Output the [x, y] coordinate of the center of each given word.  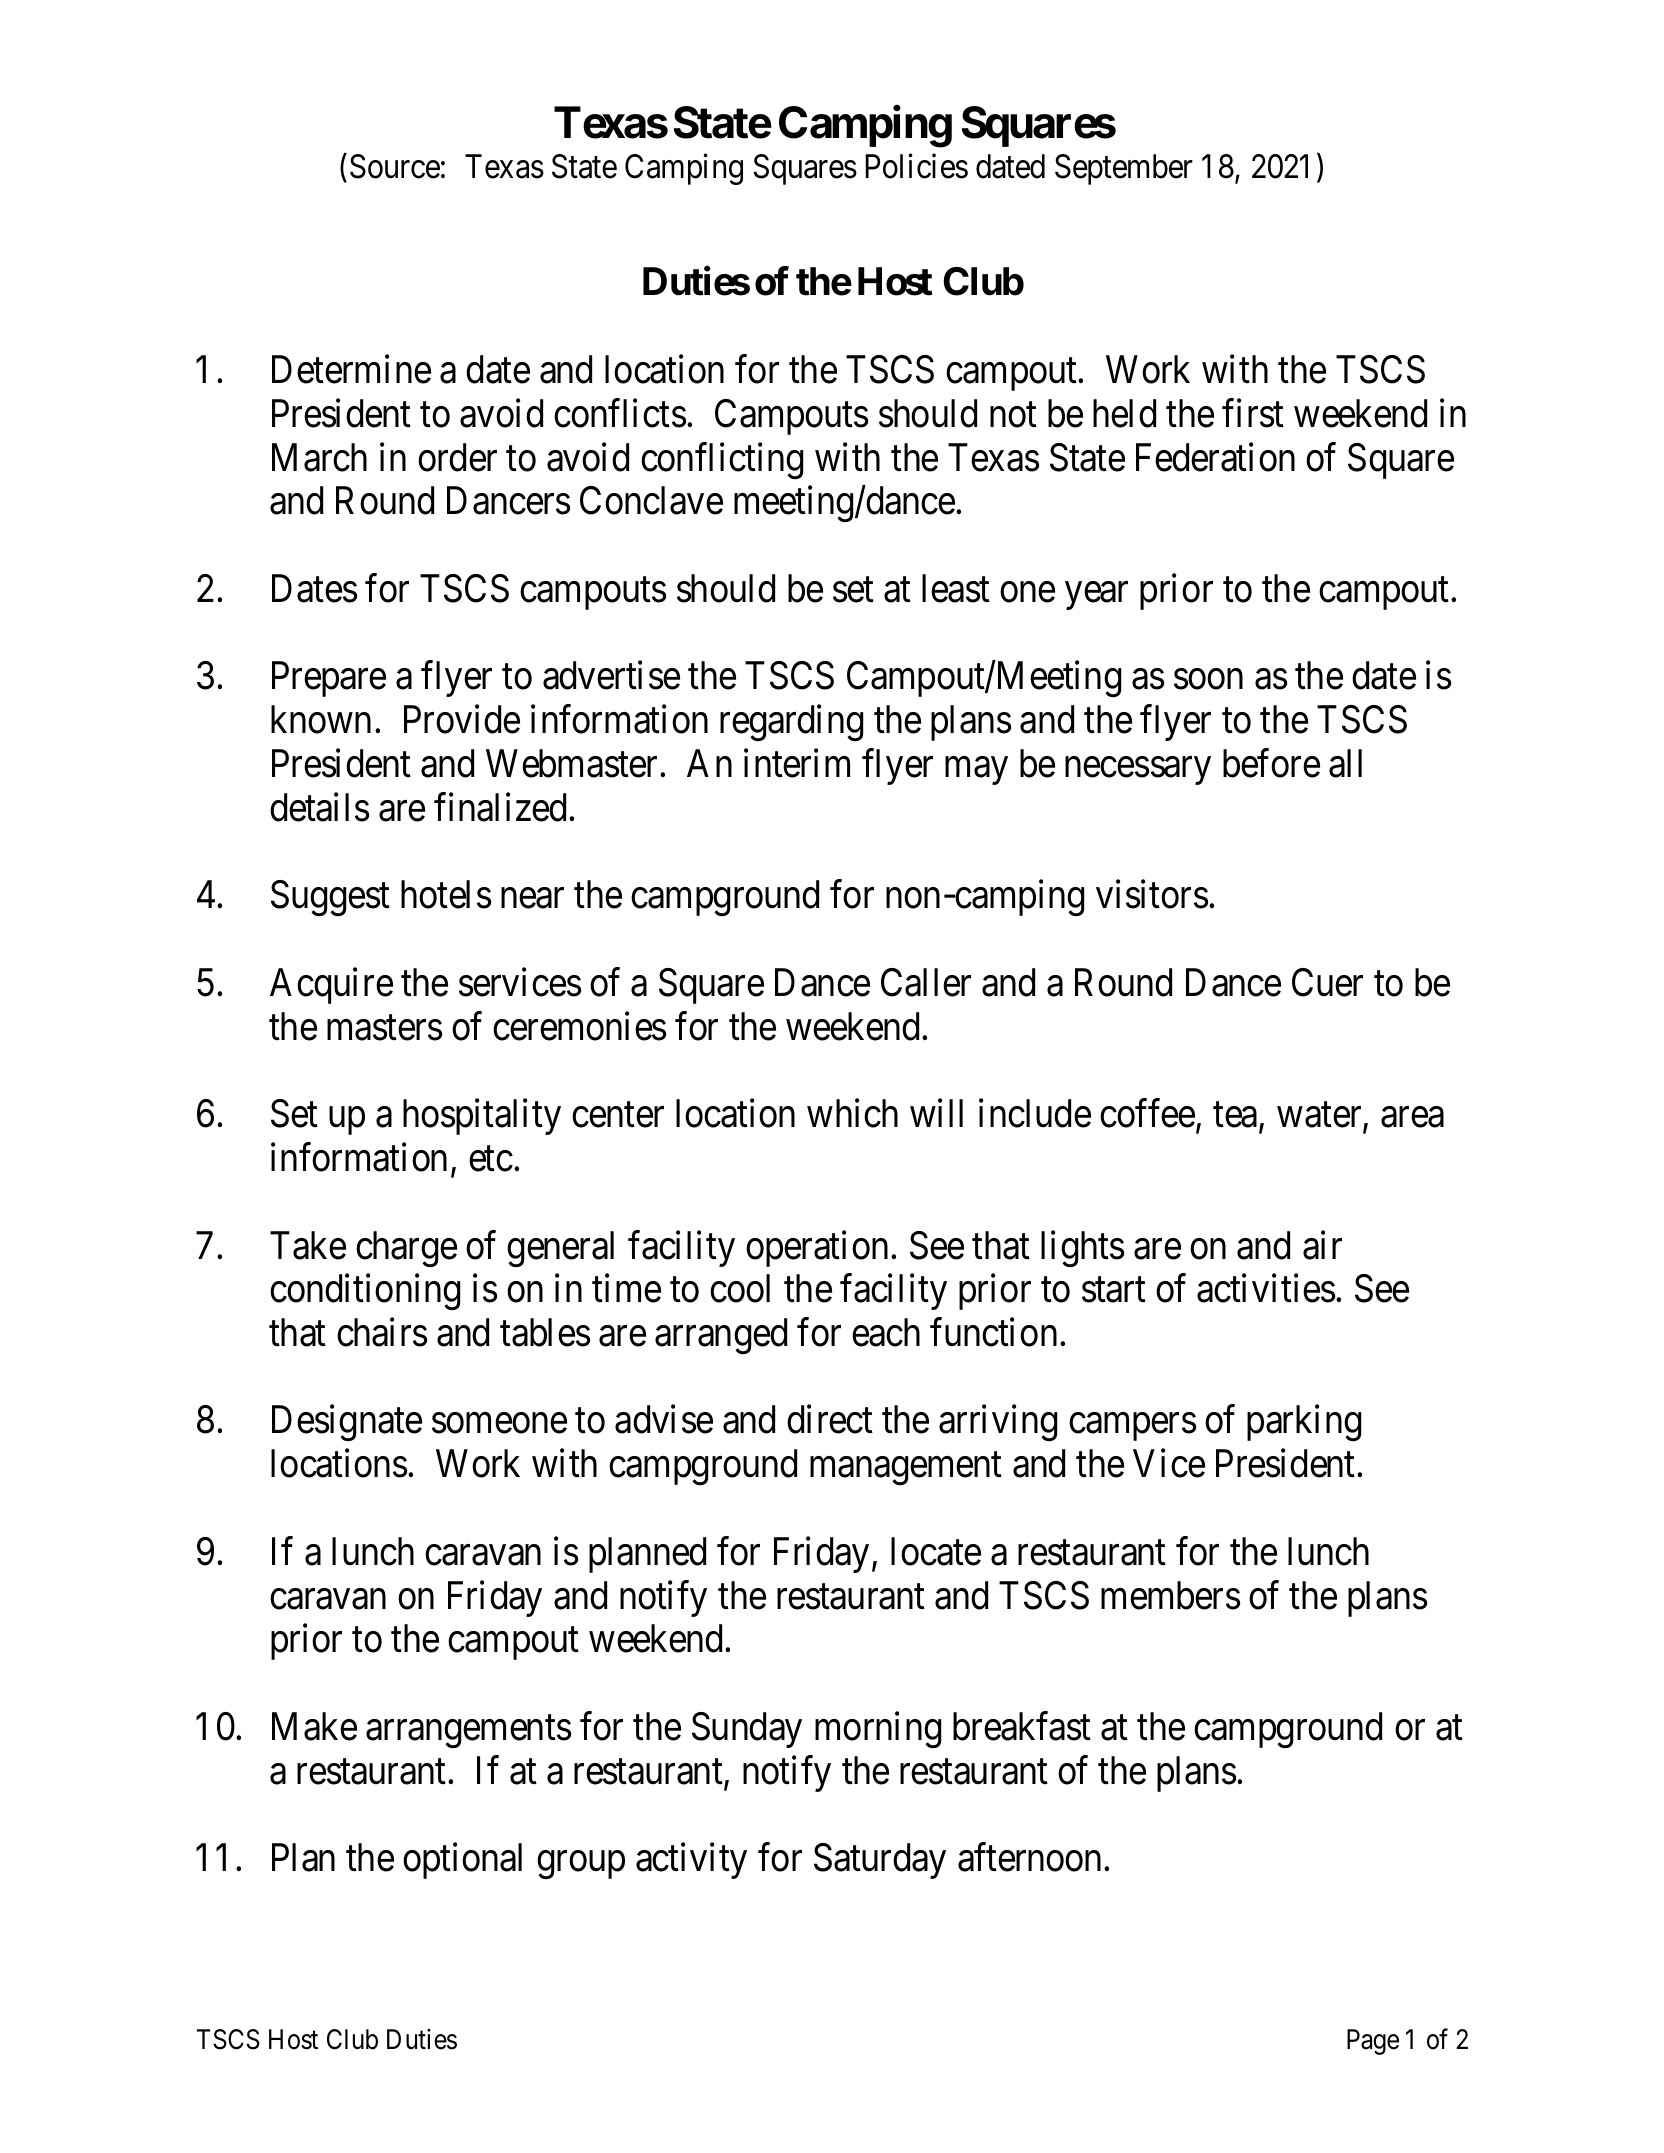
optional [462, 1861]
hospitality [482, 1117]
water [1320, 1116]
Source [395, 166]
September [1124, 169]
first [1253, 413]
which [852, 1113]
